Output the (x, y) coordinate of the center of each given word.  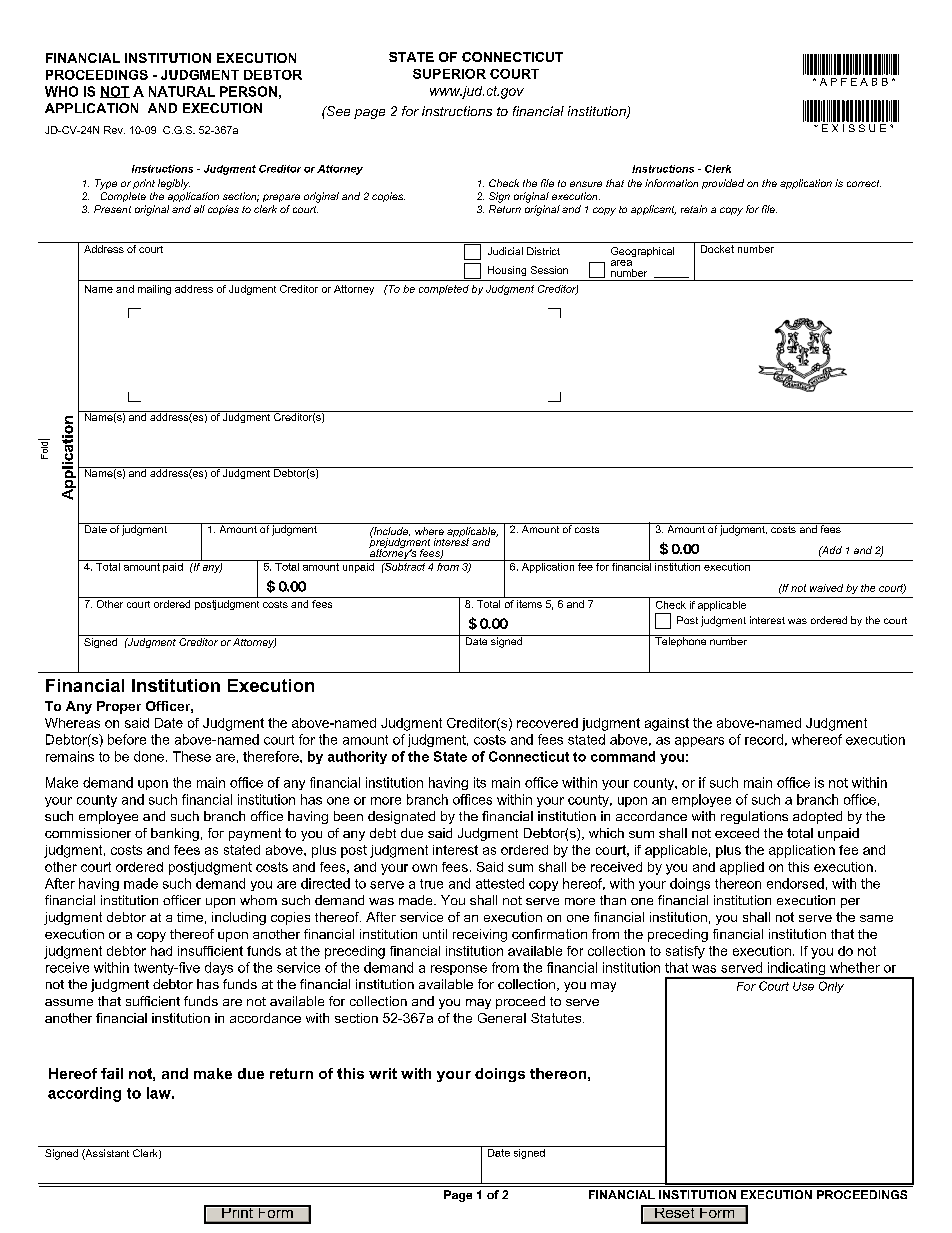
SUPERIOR (449, 74)
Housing (507, 271)
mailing (154, 290)
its (480, 782)
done (150, 756)
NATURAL (182, 91)
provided (723, 184)
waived (826, 588)
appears (699, 742)
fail (112, 1073)
